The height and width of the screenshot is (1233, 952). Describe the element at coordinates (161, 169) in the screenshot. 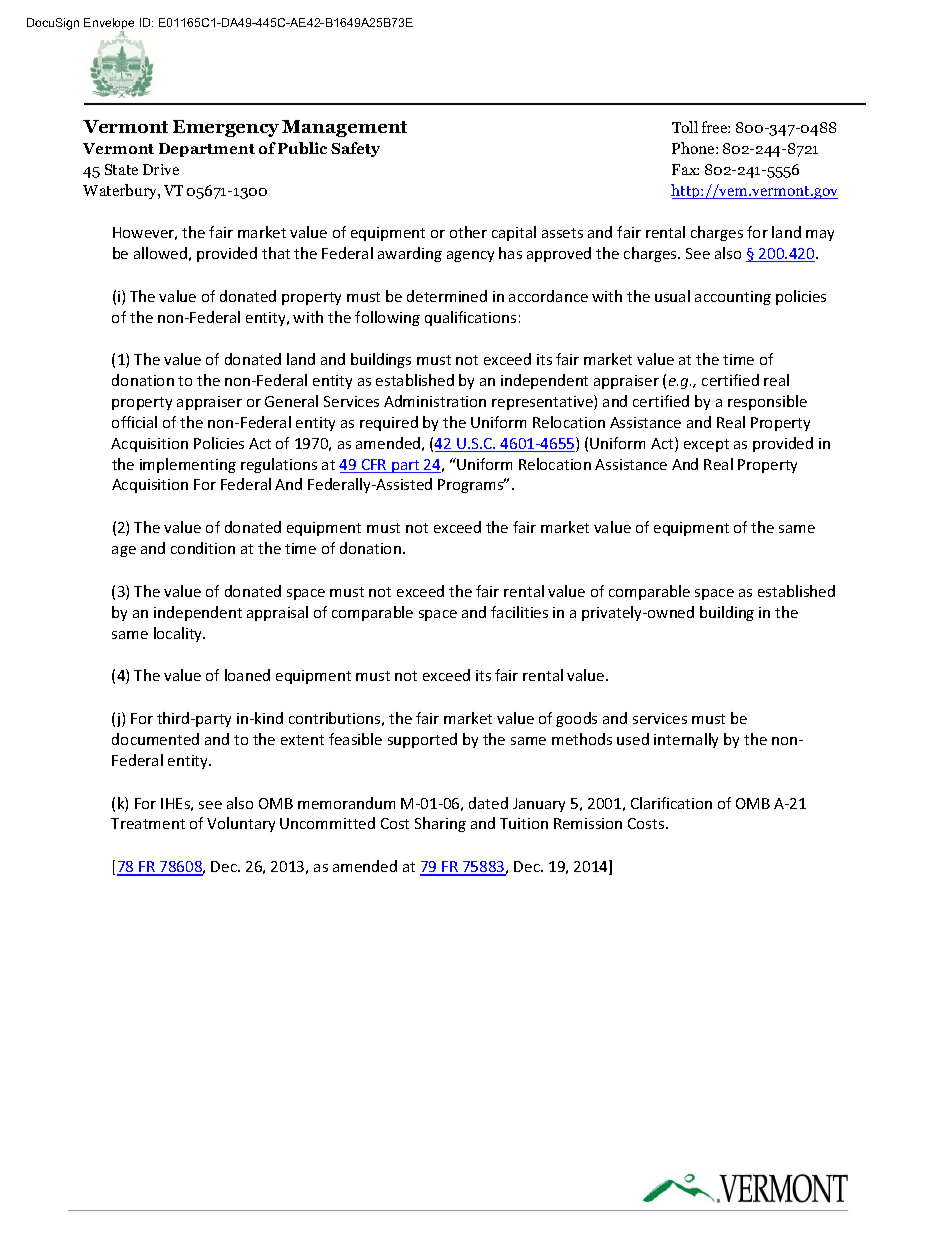

I see `Drive` at that location.
